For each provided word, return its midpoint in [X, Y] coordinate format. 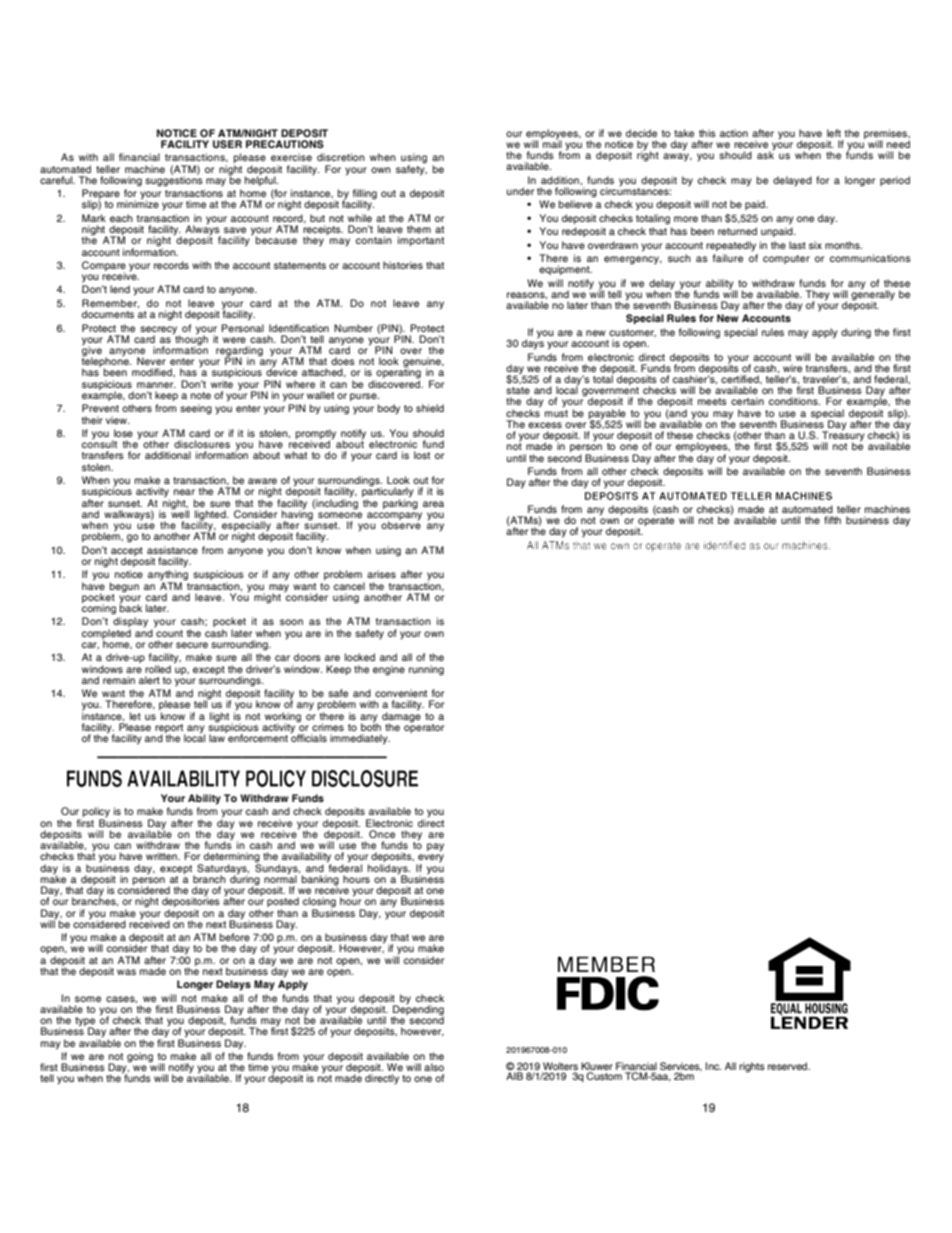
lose [123, 433]
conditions [794, 401]
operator [424, 727]
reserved [789, 1066]
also [434, 1067]
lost [422, 455]
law [218, 737]
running [426, 670]
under [520, 191]
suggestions [174, 180]
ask [766, 154]
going [140, 1057]
